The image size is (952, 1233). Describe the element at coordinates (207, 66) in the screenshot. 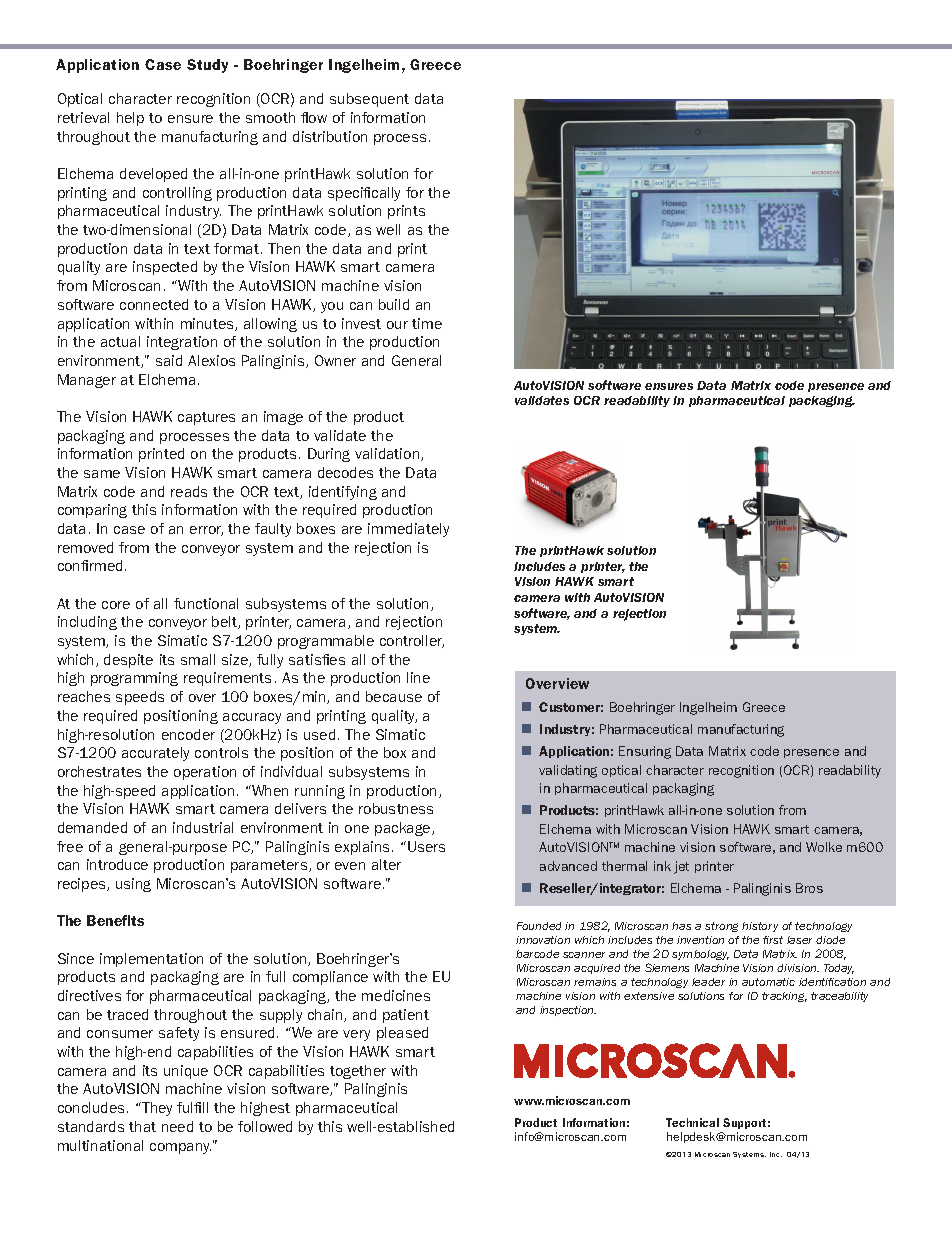

I see `Study` at that location.
